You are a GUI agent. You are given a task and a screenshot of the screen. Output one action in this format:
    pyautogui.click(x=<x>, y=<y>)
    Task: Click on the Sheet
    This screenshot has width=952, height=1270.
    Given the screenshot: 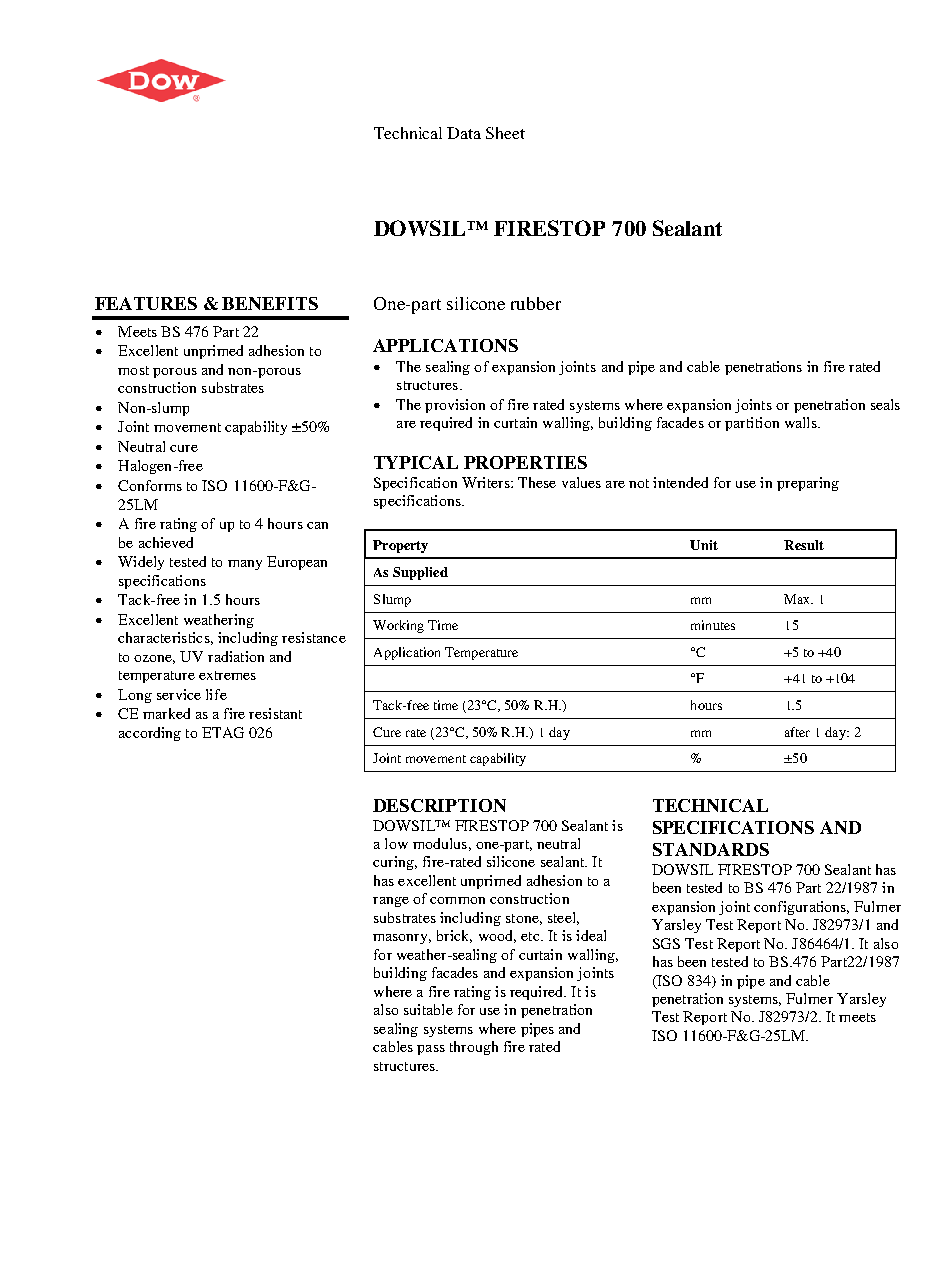 What is the action you would take?
    pyautogui.click(x=505, y=133)
